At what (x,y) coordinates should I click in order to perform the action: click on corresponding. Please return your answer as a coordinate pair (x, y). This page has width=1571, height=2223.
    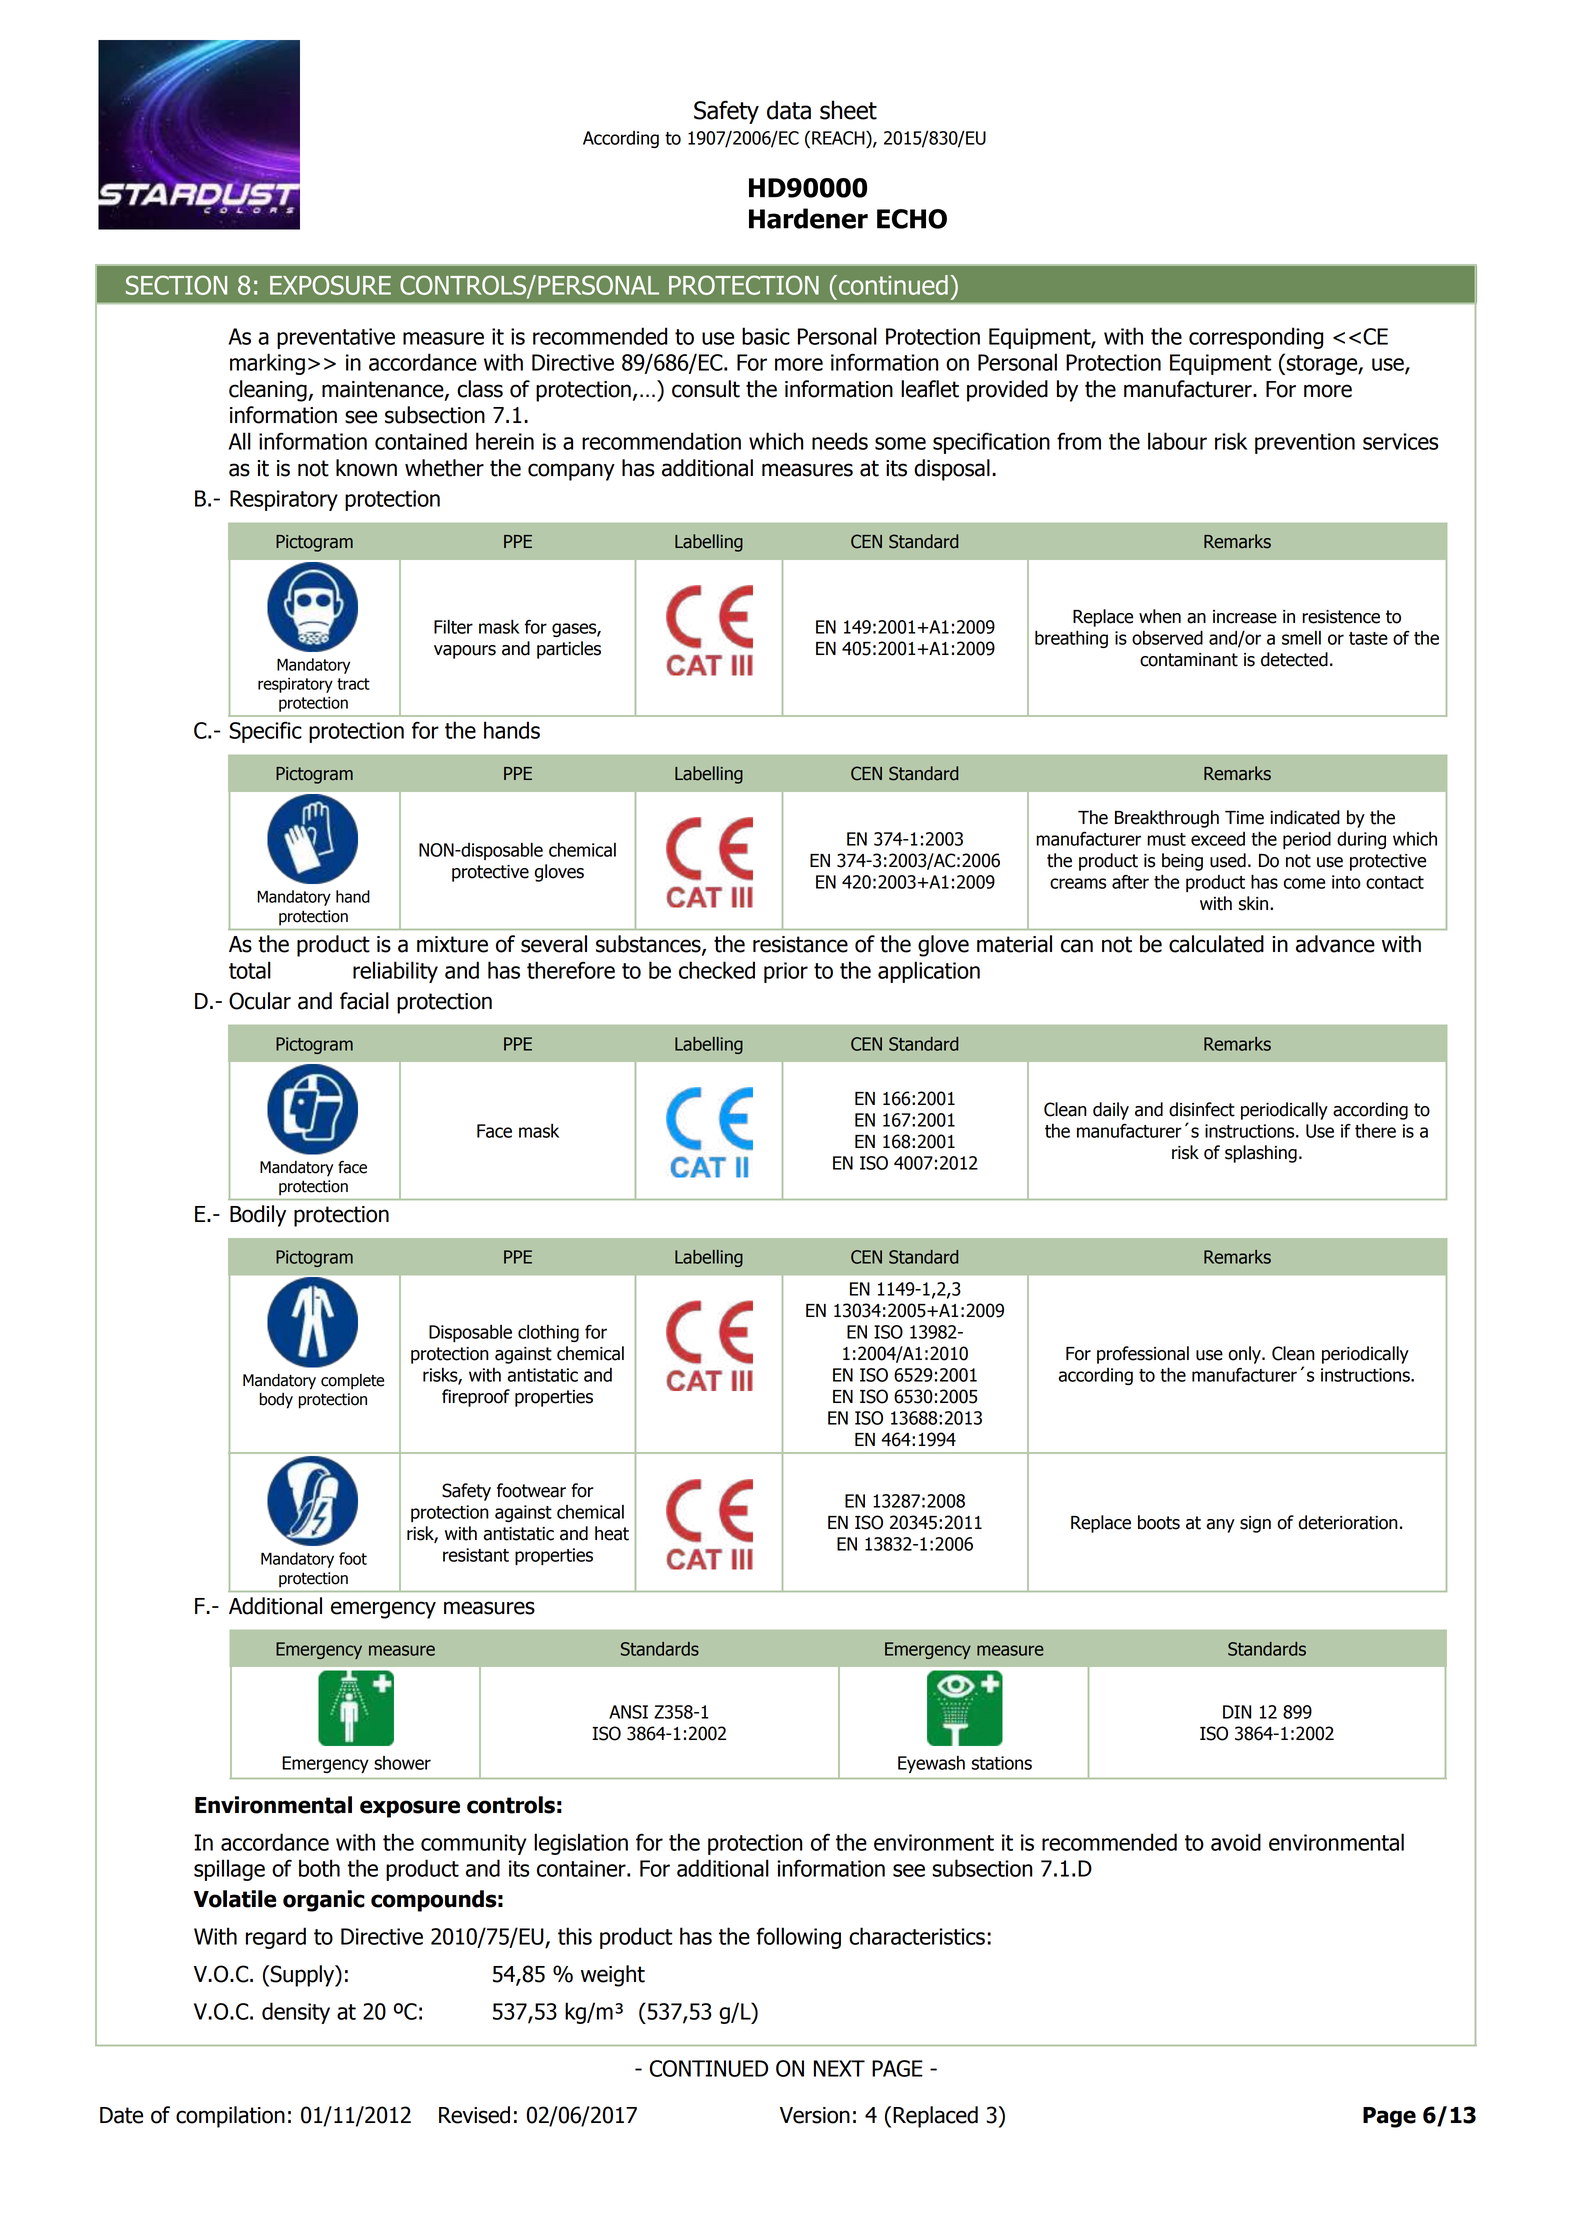
    Looking at the image, I should click on (1256, 338).
